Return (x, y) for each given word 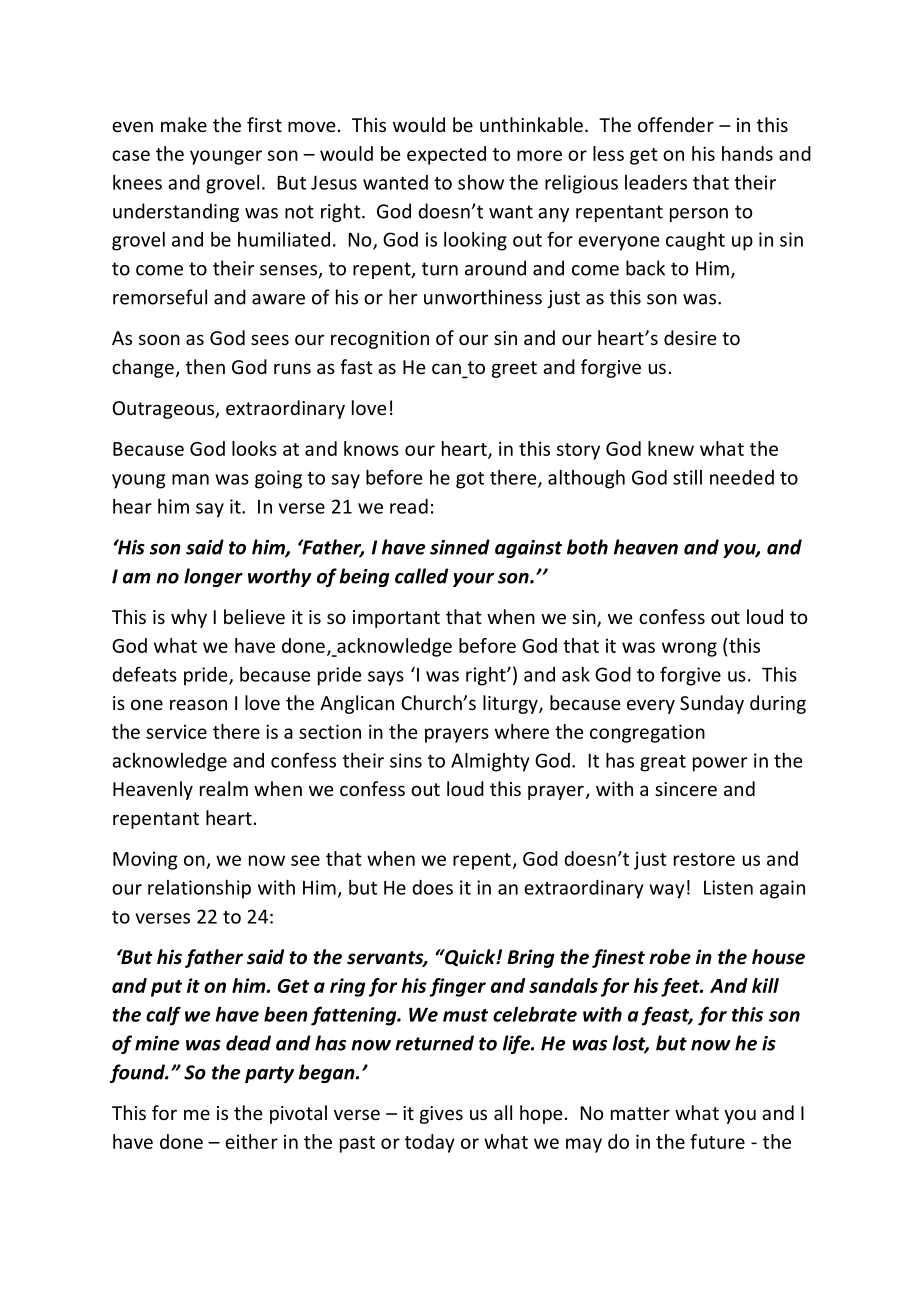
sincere (686, 789)
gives (441, 1115)
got (470, 480)
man (190, 479)
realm (224, 788)
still (687, 477)
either (251, 1141)
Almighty (490, 762)
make (184, 124)
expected (446, 155)
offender (676, 124)
